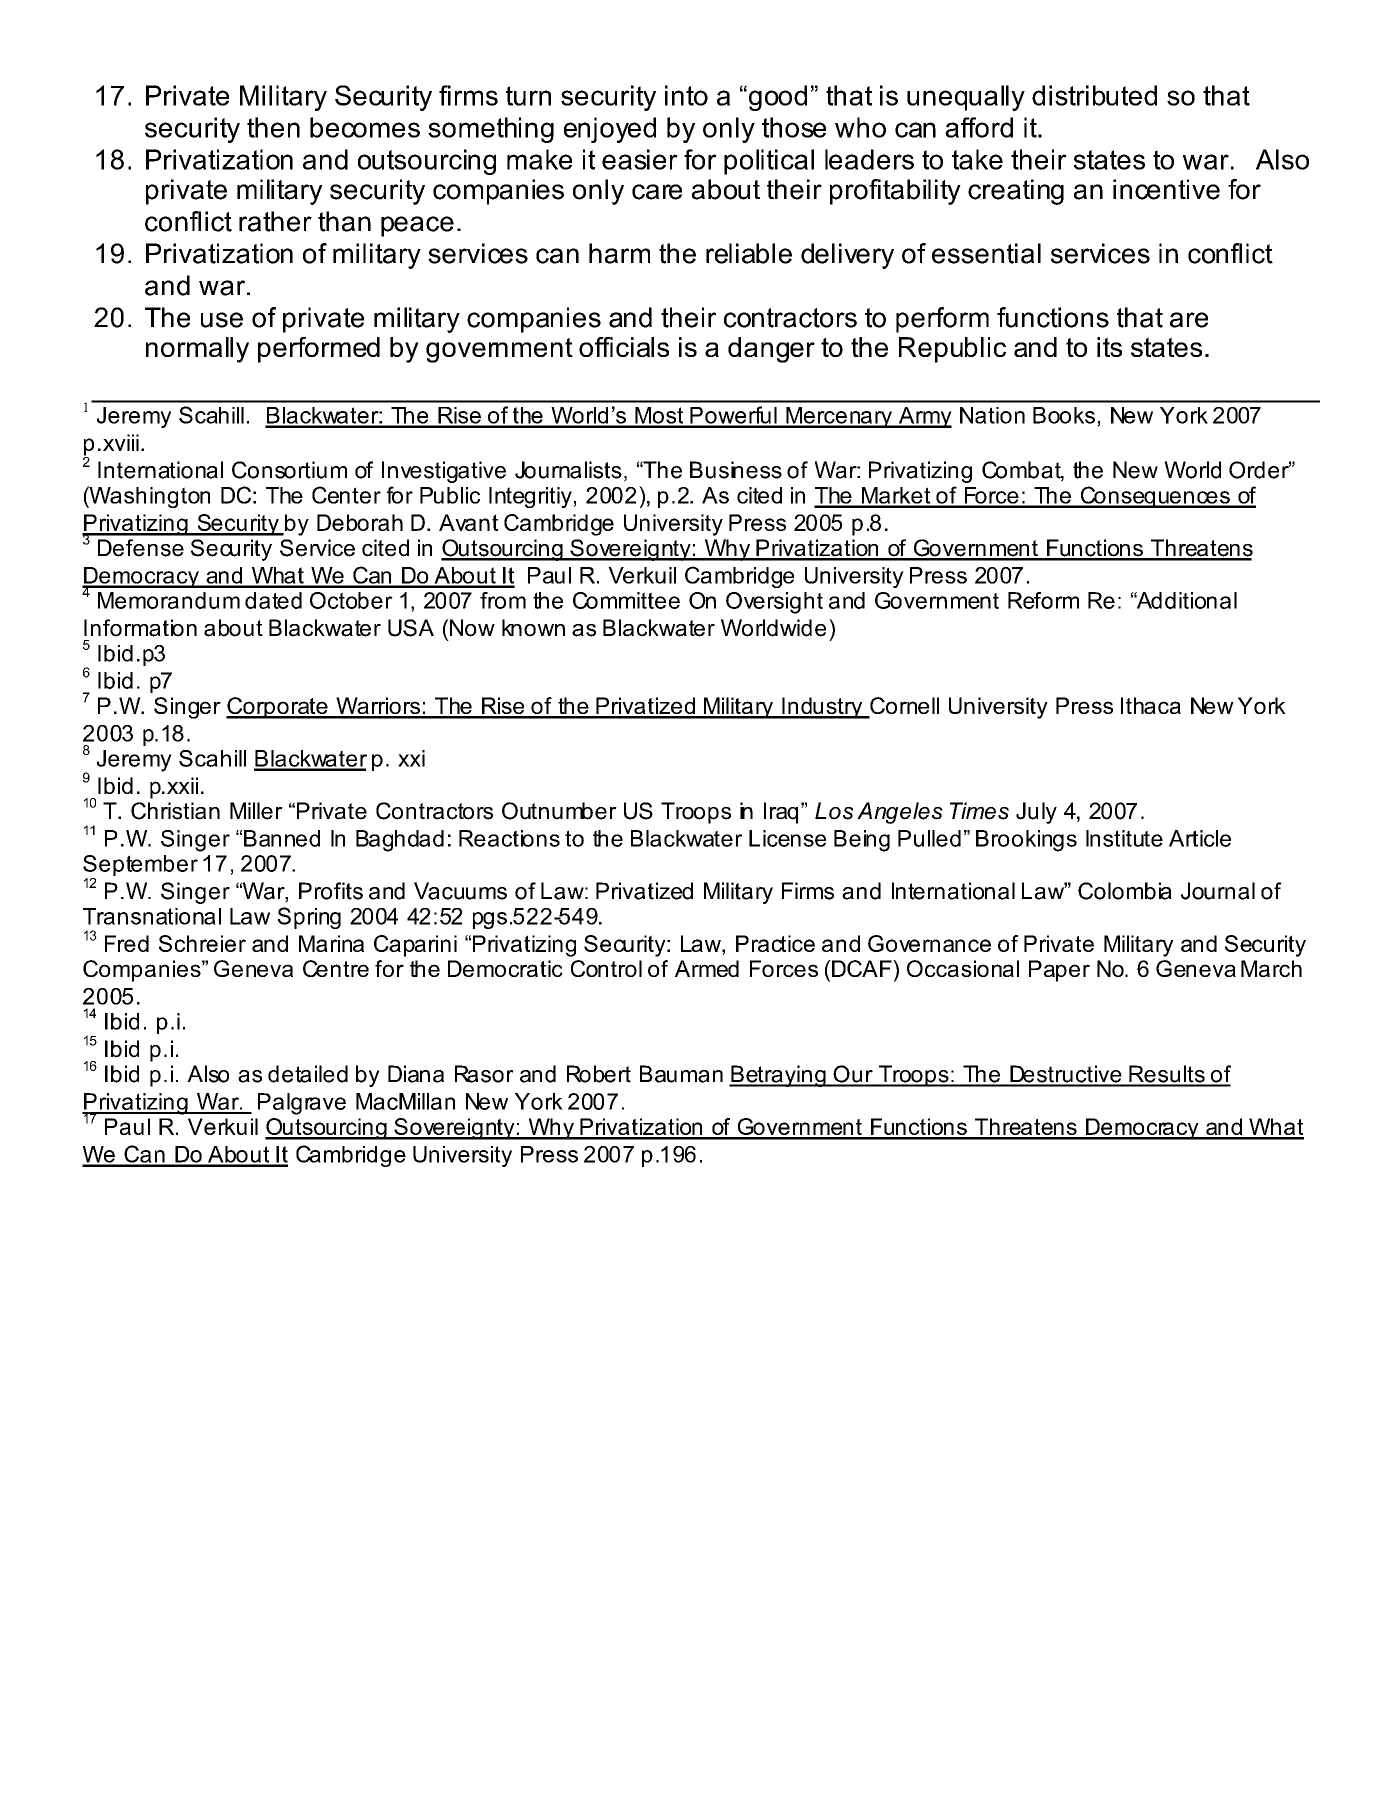 This image has height=1812, width=1400. I want to click on Consortium, so click(289, 470).
